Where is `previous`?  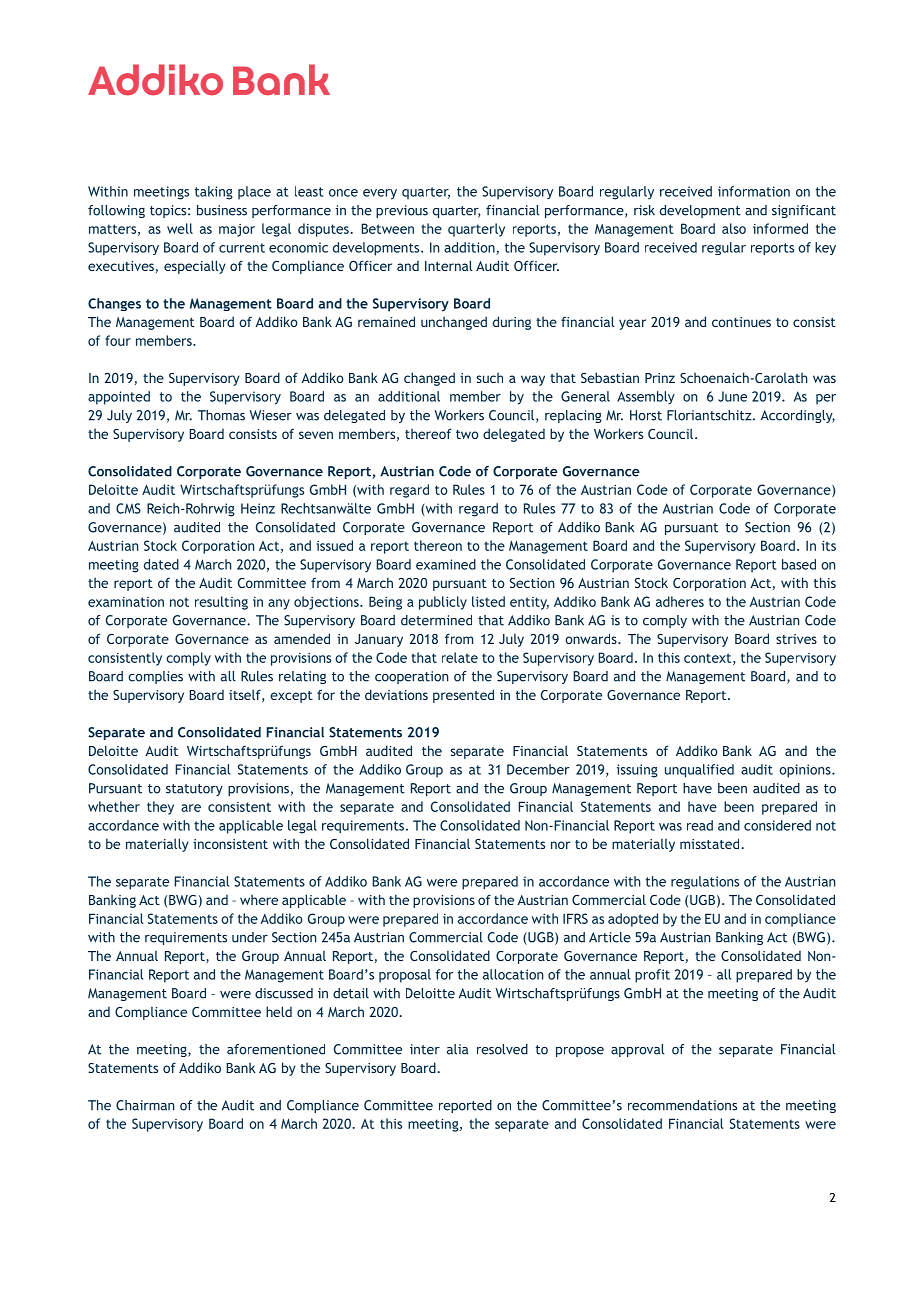 previous is located at coordinates (402, 211).
